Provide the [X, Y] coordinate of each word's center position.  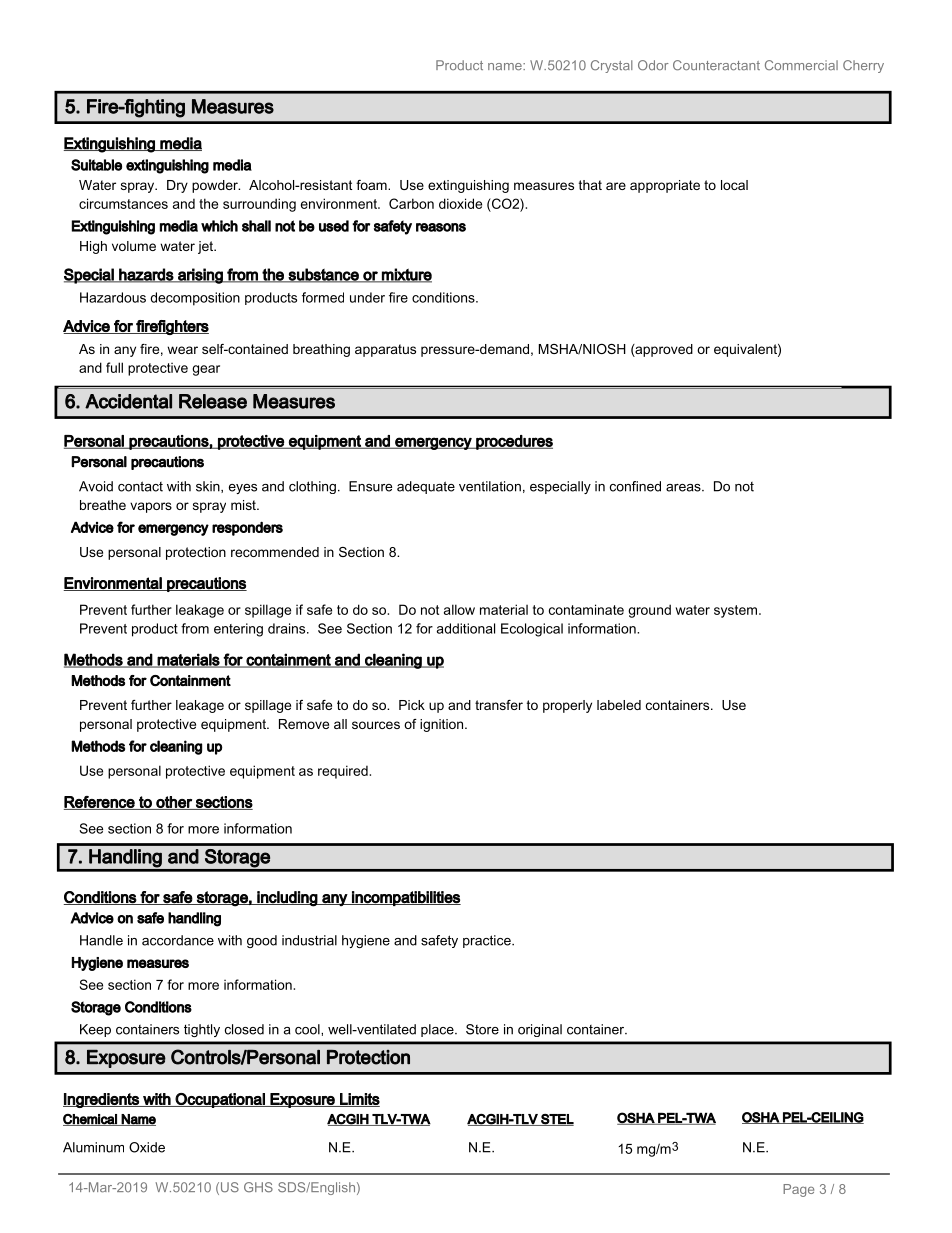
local [734, 185]
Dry [177, 186]
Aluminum [93, 1147]
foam [372, 185]
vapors [151, 507]
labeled [619, 705]
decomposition [195, 299]
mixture [406, 275]
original [540, 1030]
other [174, 803]
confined [635, 486]
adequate [426, 487]
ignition [443, 725]
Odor [653, 65]
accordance [178, 940]
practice [488, 941]
